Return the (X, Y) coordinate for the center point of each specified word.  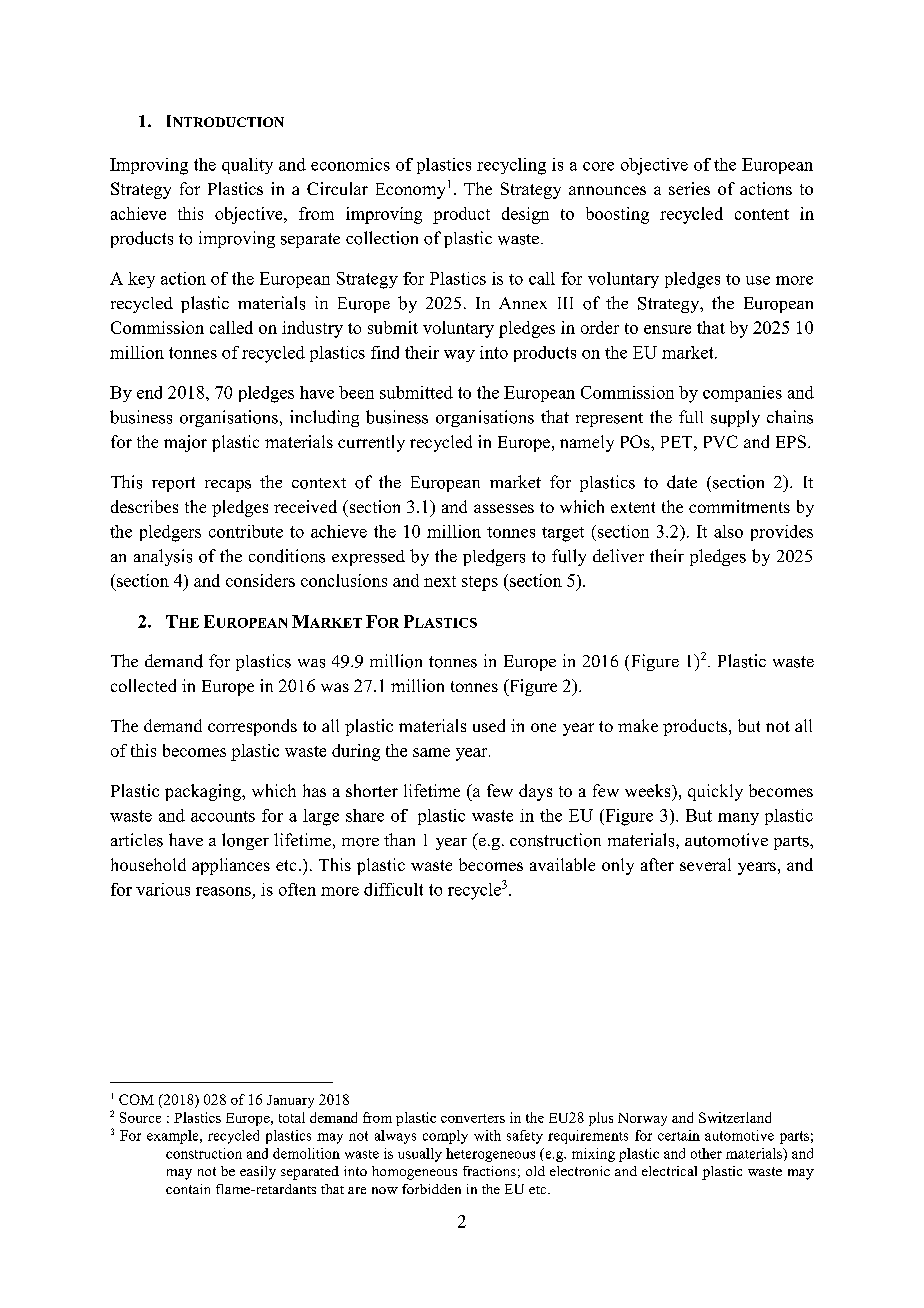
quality (247, 166)
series (689, 188)
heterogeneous (490, 1155)
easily (258, 1173)
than (399, 839)
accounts (223, 816)
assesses (504, 508)
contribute (246, 531)
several (705, 864)
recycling (511, 166)
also (728, 531)
